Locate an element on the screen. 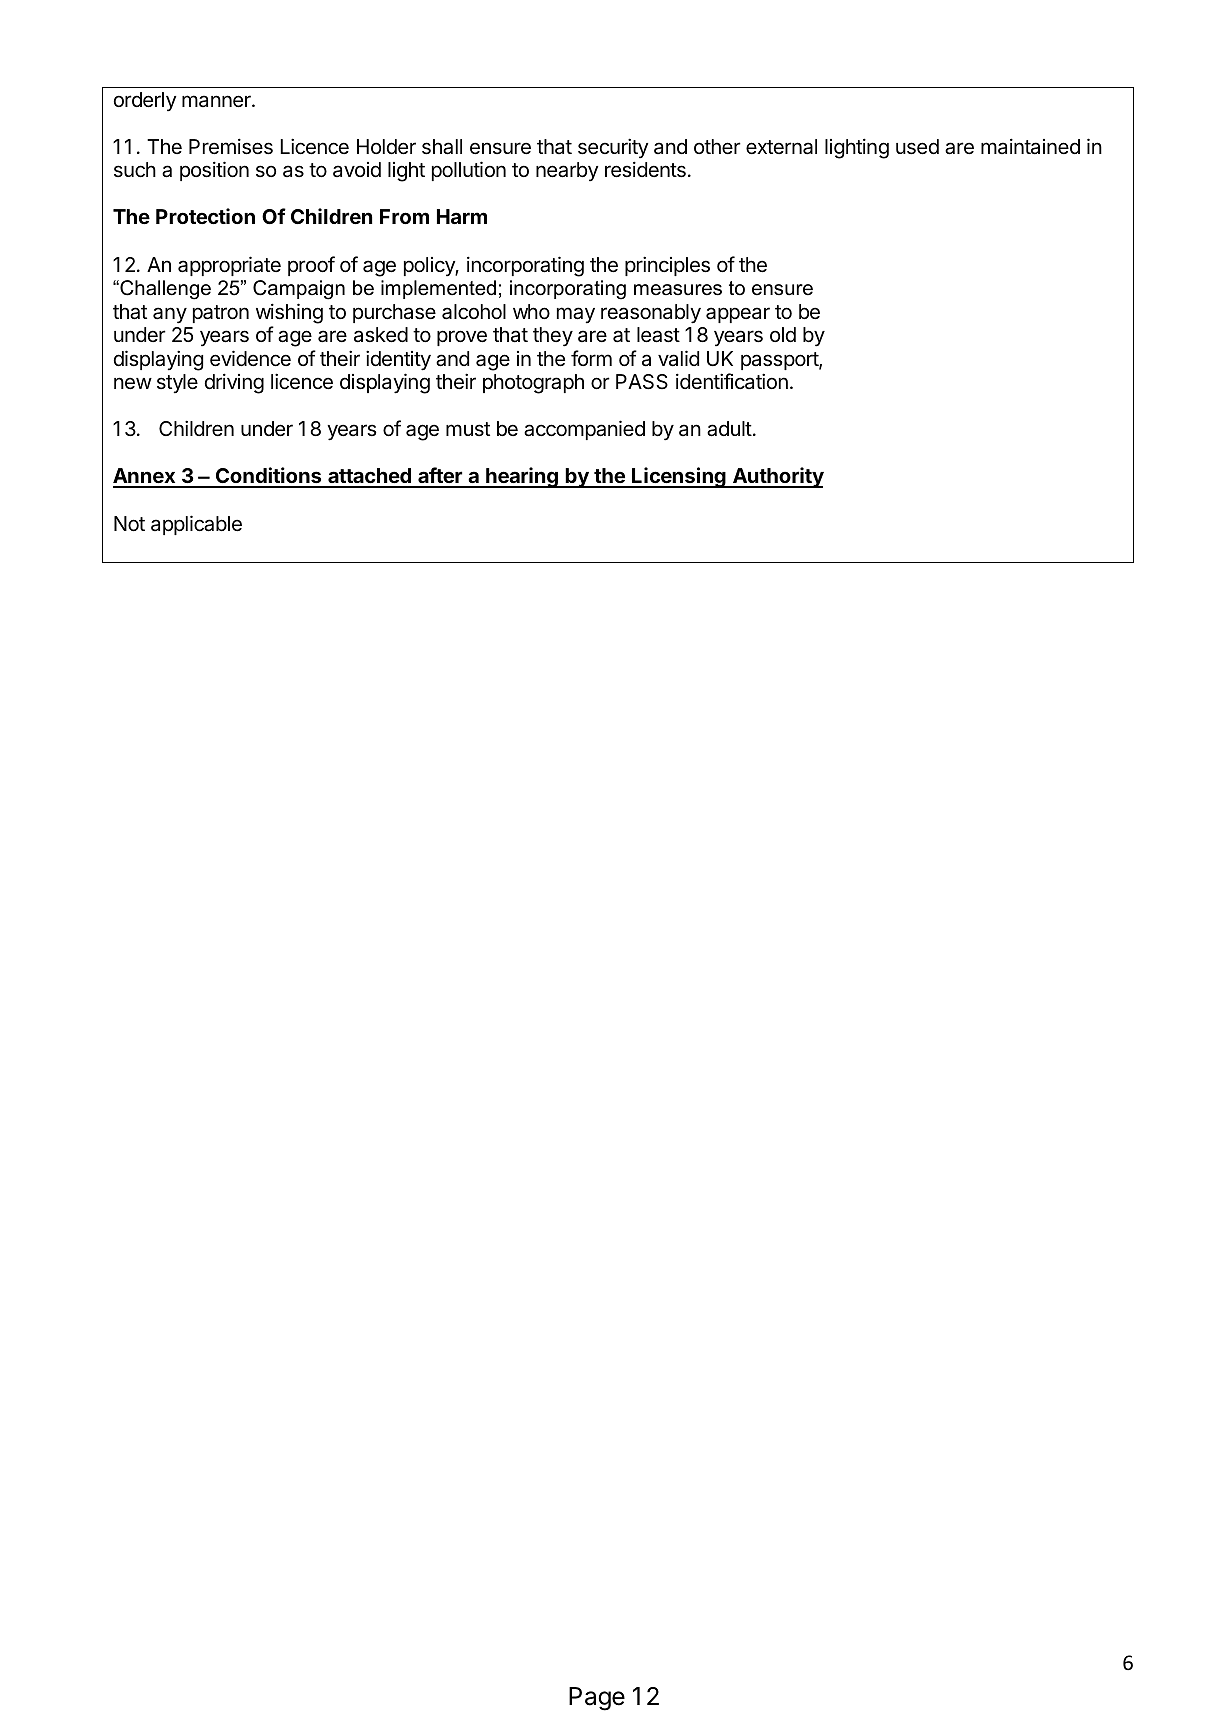 This screenshot has height=1725, width=1220. hearing is located at coordinates (522, 477).
